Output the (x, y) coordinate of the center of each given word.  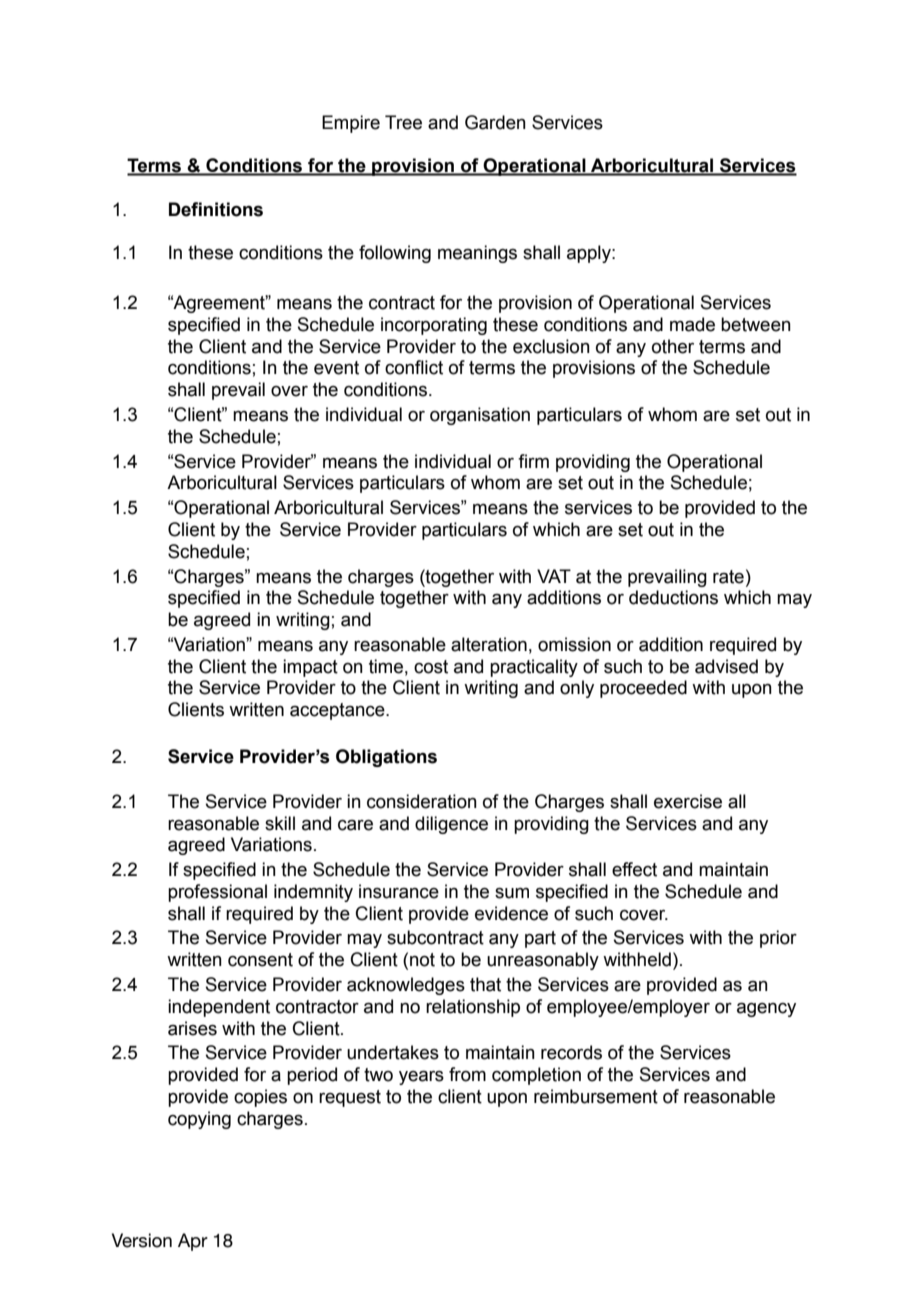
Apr (193, 1242)
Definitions (216, 209)
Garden (495, 122)
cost (431, 667)
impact (310, 668)
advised (726, 666)
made (692, 324)
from (467, 1074)
